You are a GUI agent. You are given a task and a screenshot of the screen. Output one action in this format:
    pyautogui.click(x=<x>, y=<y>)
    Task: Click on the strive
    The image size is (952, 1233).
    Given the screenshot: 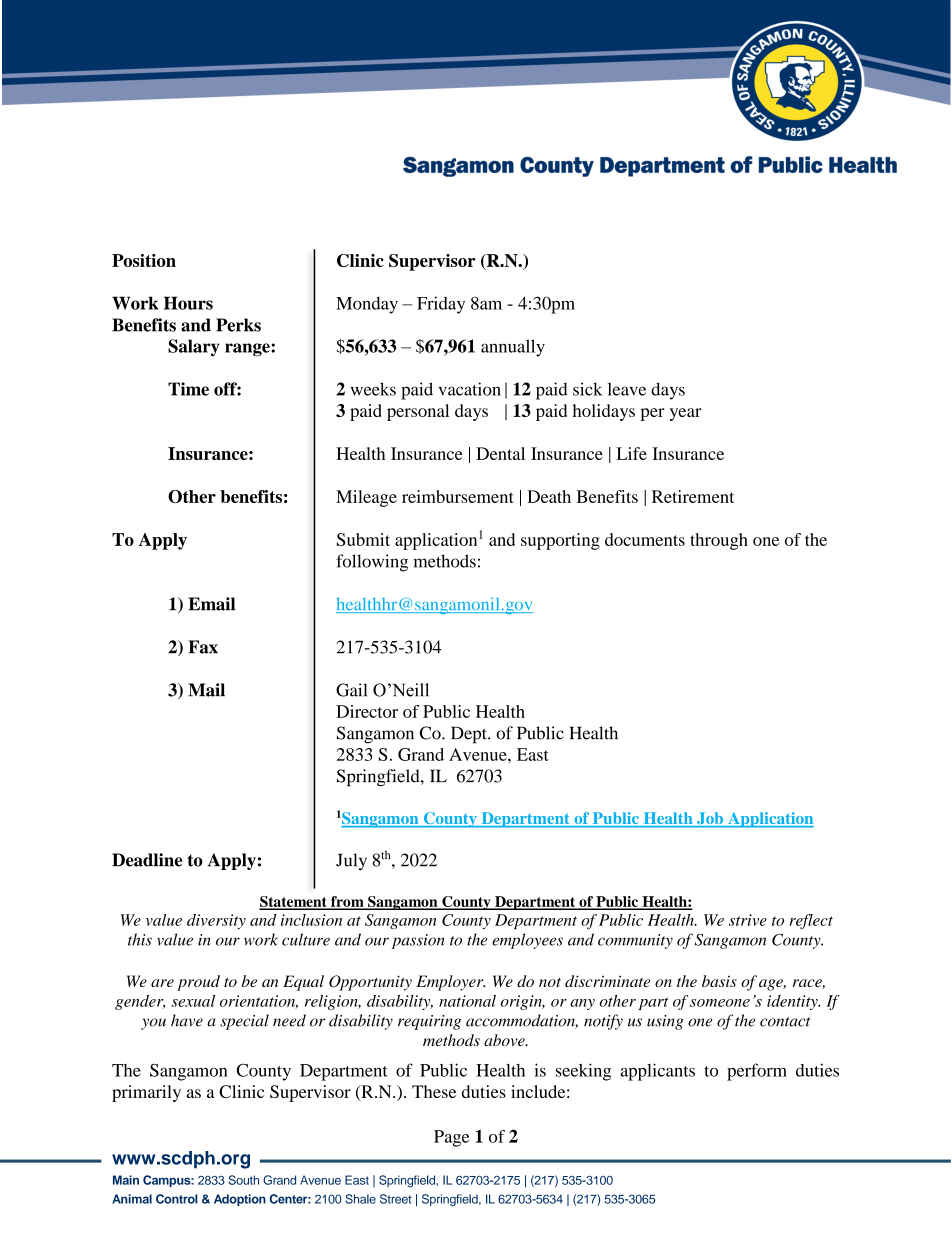 What is the action you would take?
    pyautogui.click(x=748, y=920)
